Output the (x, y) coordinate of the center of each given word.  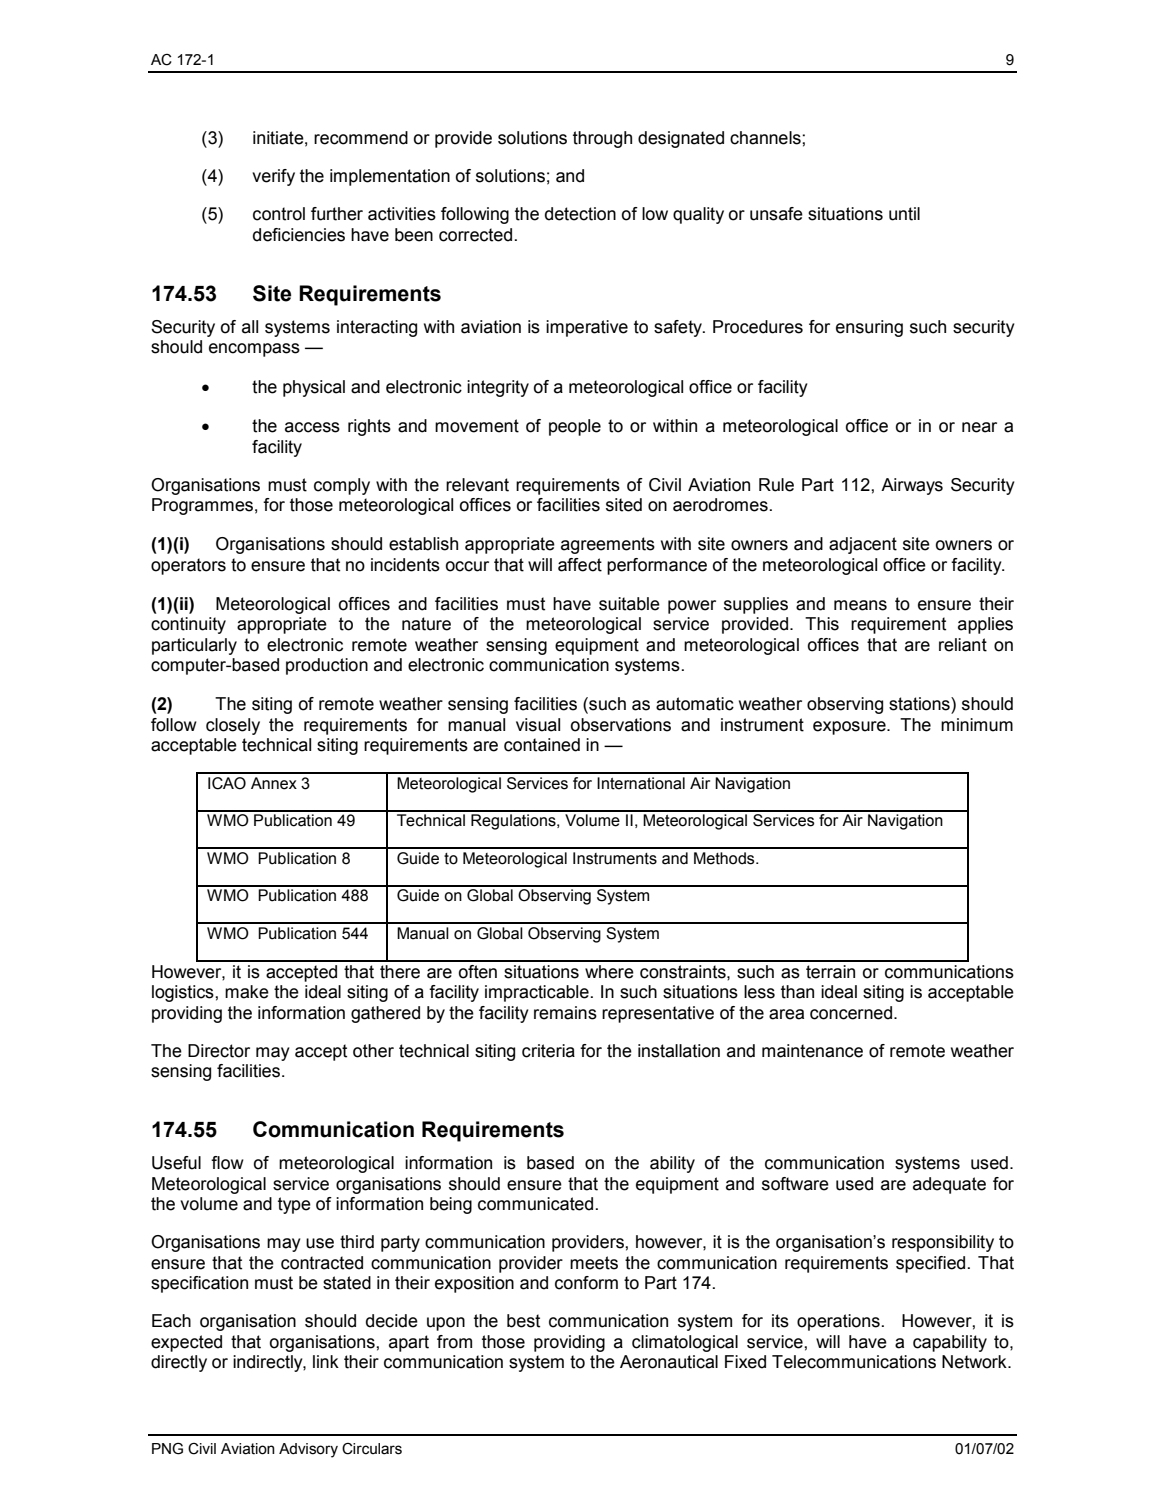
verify (273, 177)
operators (188, 566)
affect (580, 565)
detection (580, 214)
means (860, 605)
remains (565, 1013)
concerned (851, 1013)
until (904, 214)
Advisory (308, 1450)
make (247, 992)
